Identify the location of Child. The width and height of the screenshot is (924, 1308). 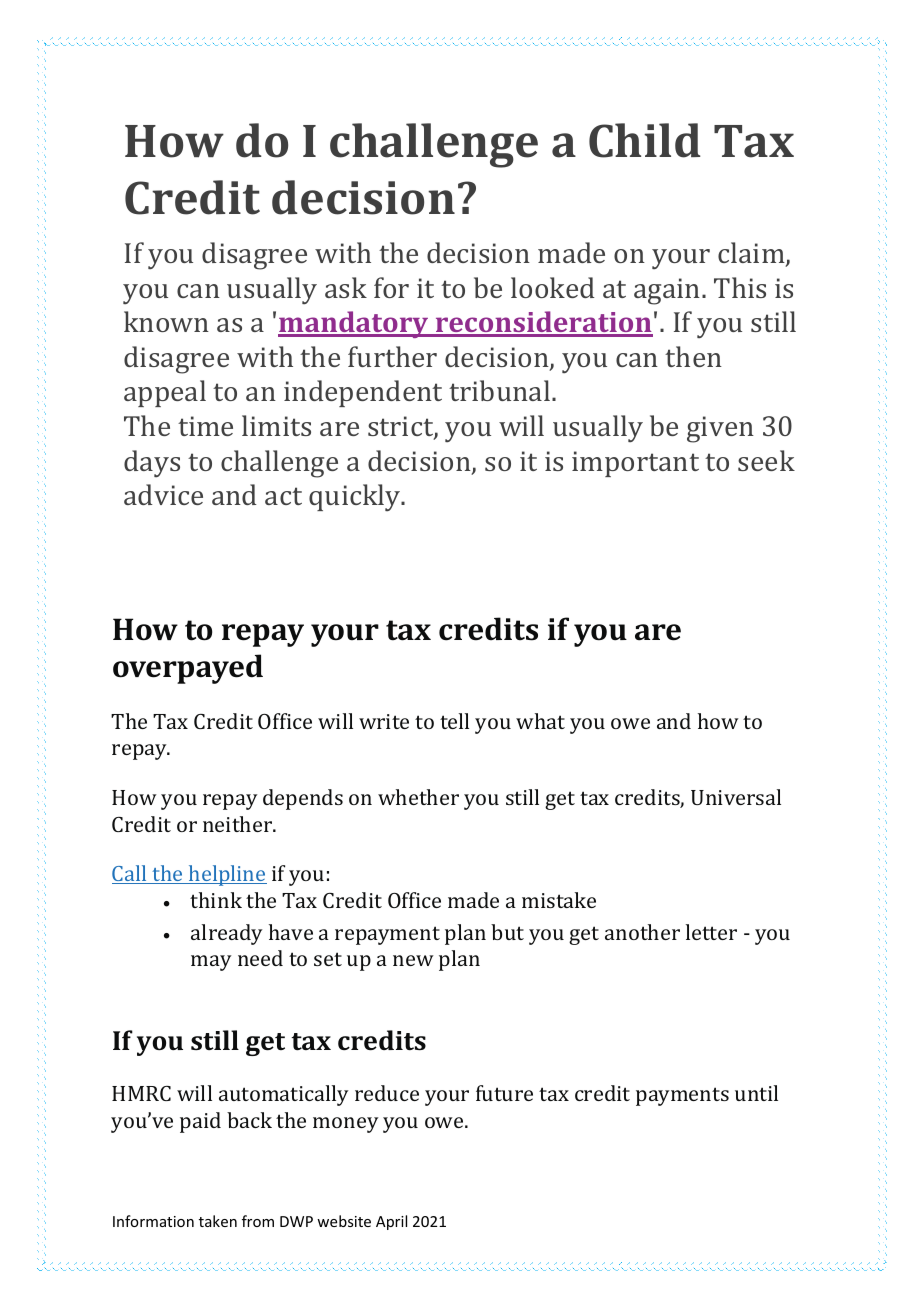
(645, 140).
